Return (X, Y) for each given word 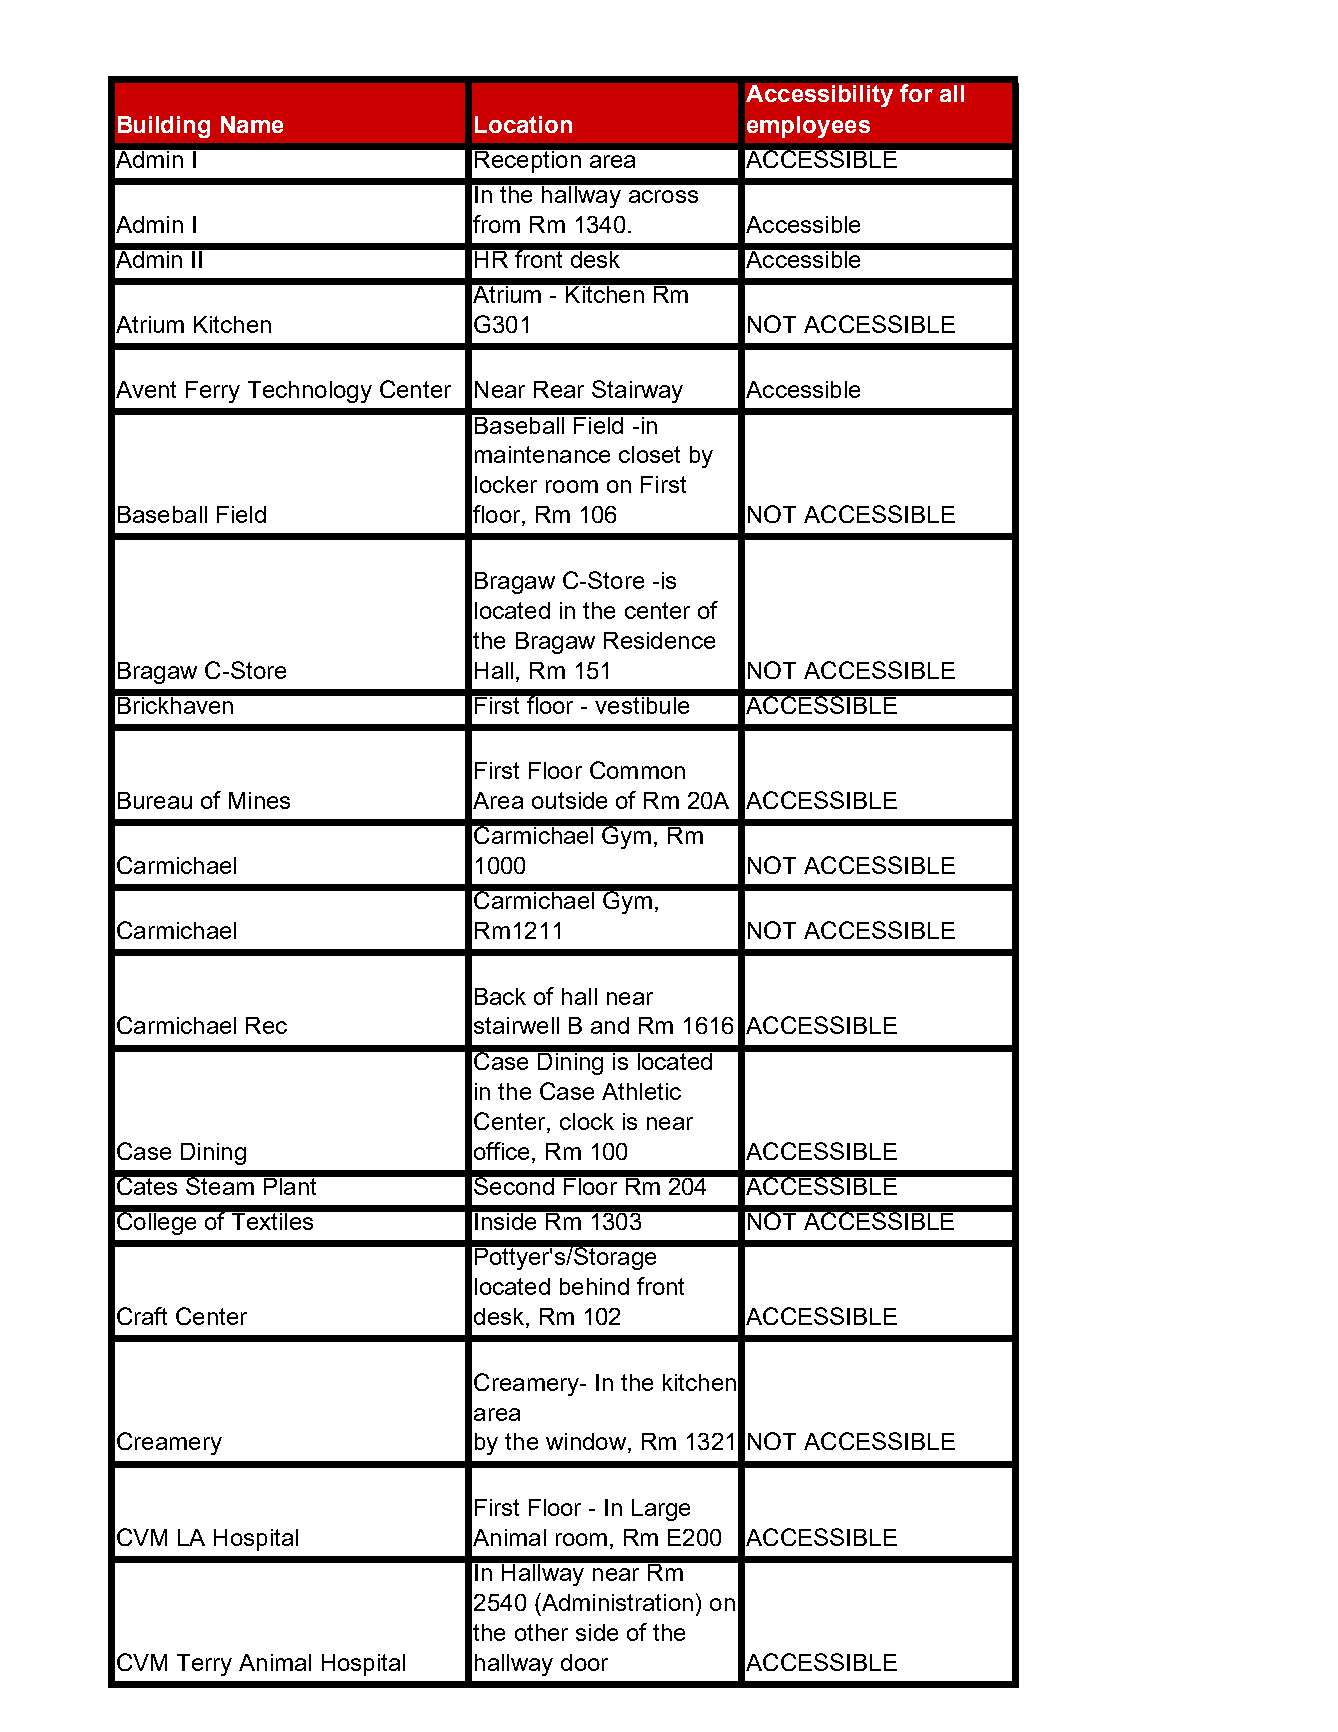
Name (252, 124)
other (541, 1632)
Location (523, 124)
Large (661, 1510)
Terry (204, 1665)
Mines (259, 800)
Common (637, 770)
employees (808, 127)
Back (500, 996)
